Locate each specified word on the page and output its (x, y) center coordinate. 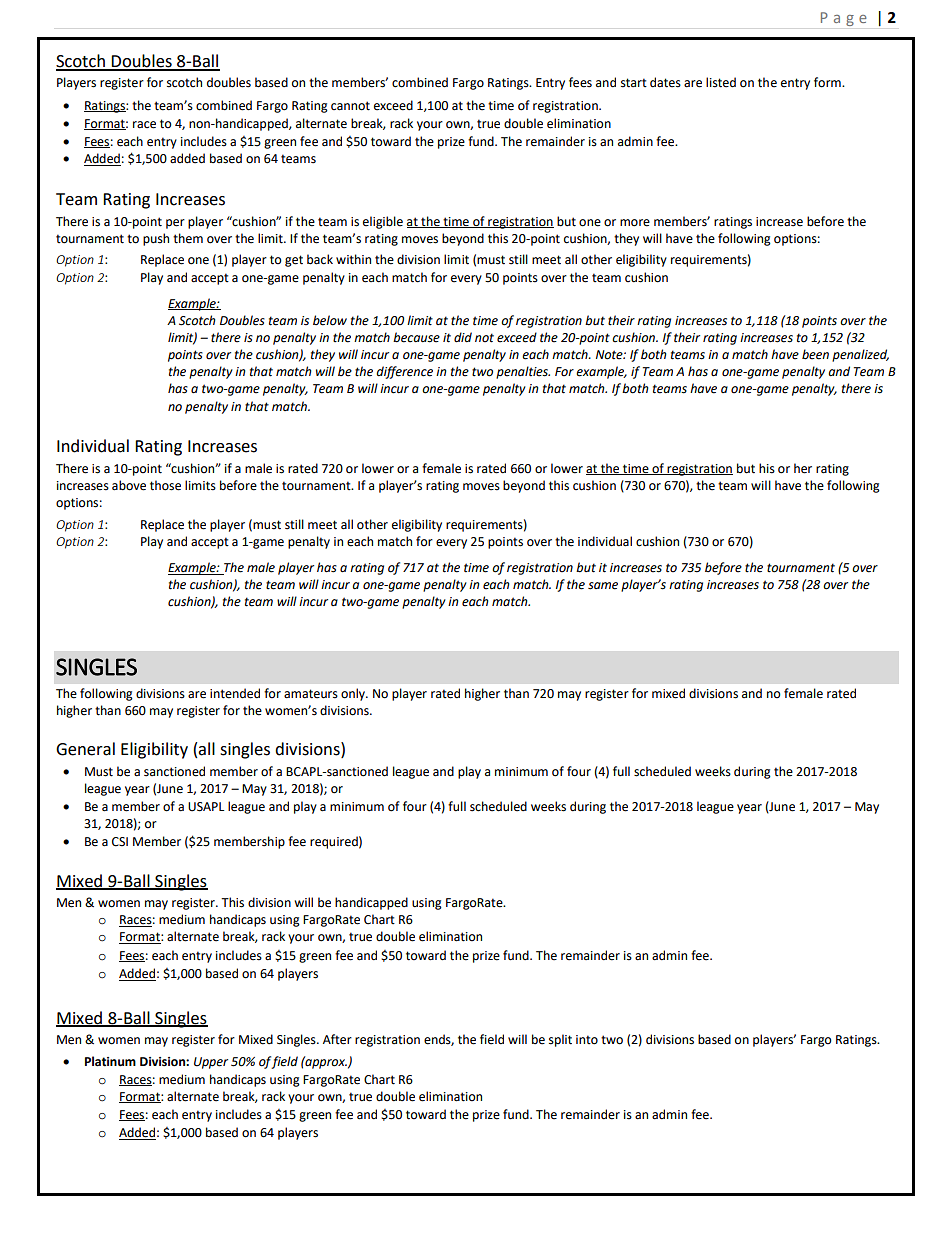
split (560, 1040)
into (587, 1040)
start (634, 83)
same (603, 586)
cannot (350, 106)
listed (721, 82)
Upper (211, 1063)
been (815, 354)
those (165, 485)
